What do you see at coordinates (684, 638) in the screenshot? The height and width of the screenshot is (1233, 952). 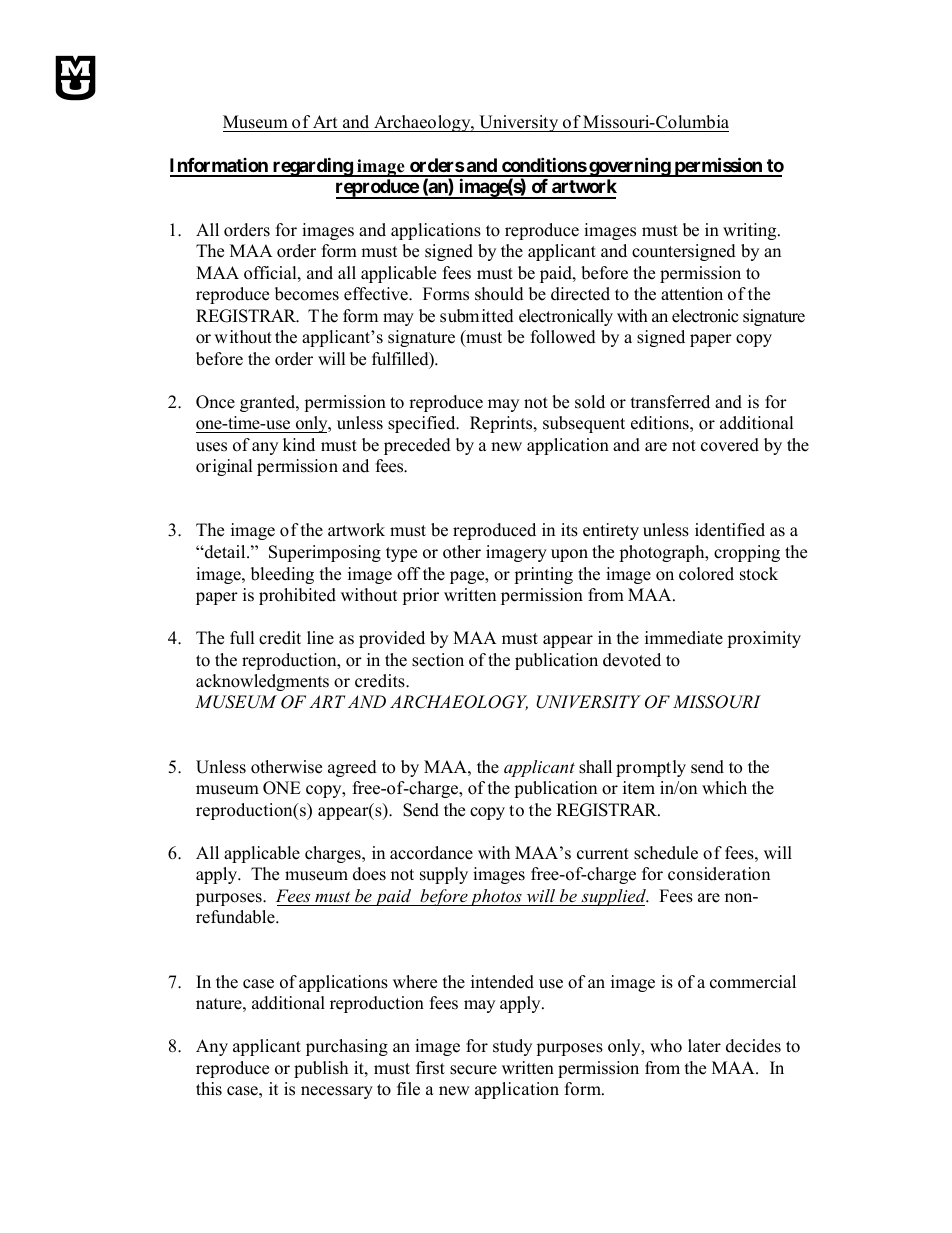 I see `immediate` at bounding box center [684, 638].
